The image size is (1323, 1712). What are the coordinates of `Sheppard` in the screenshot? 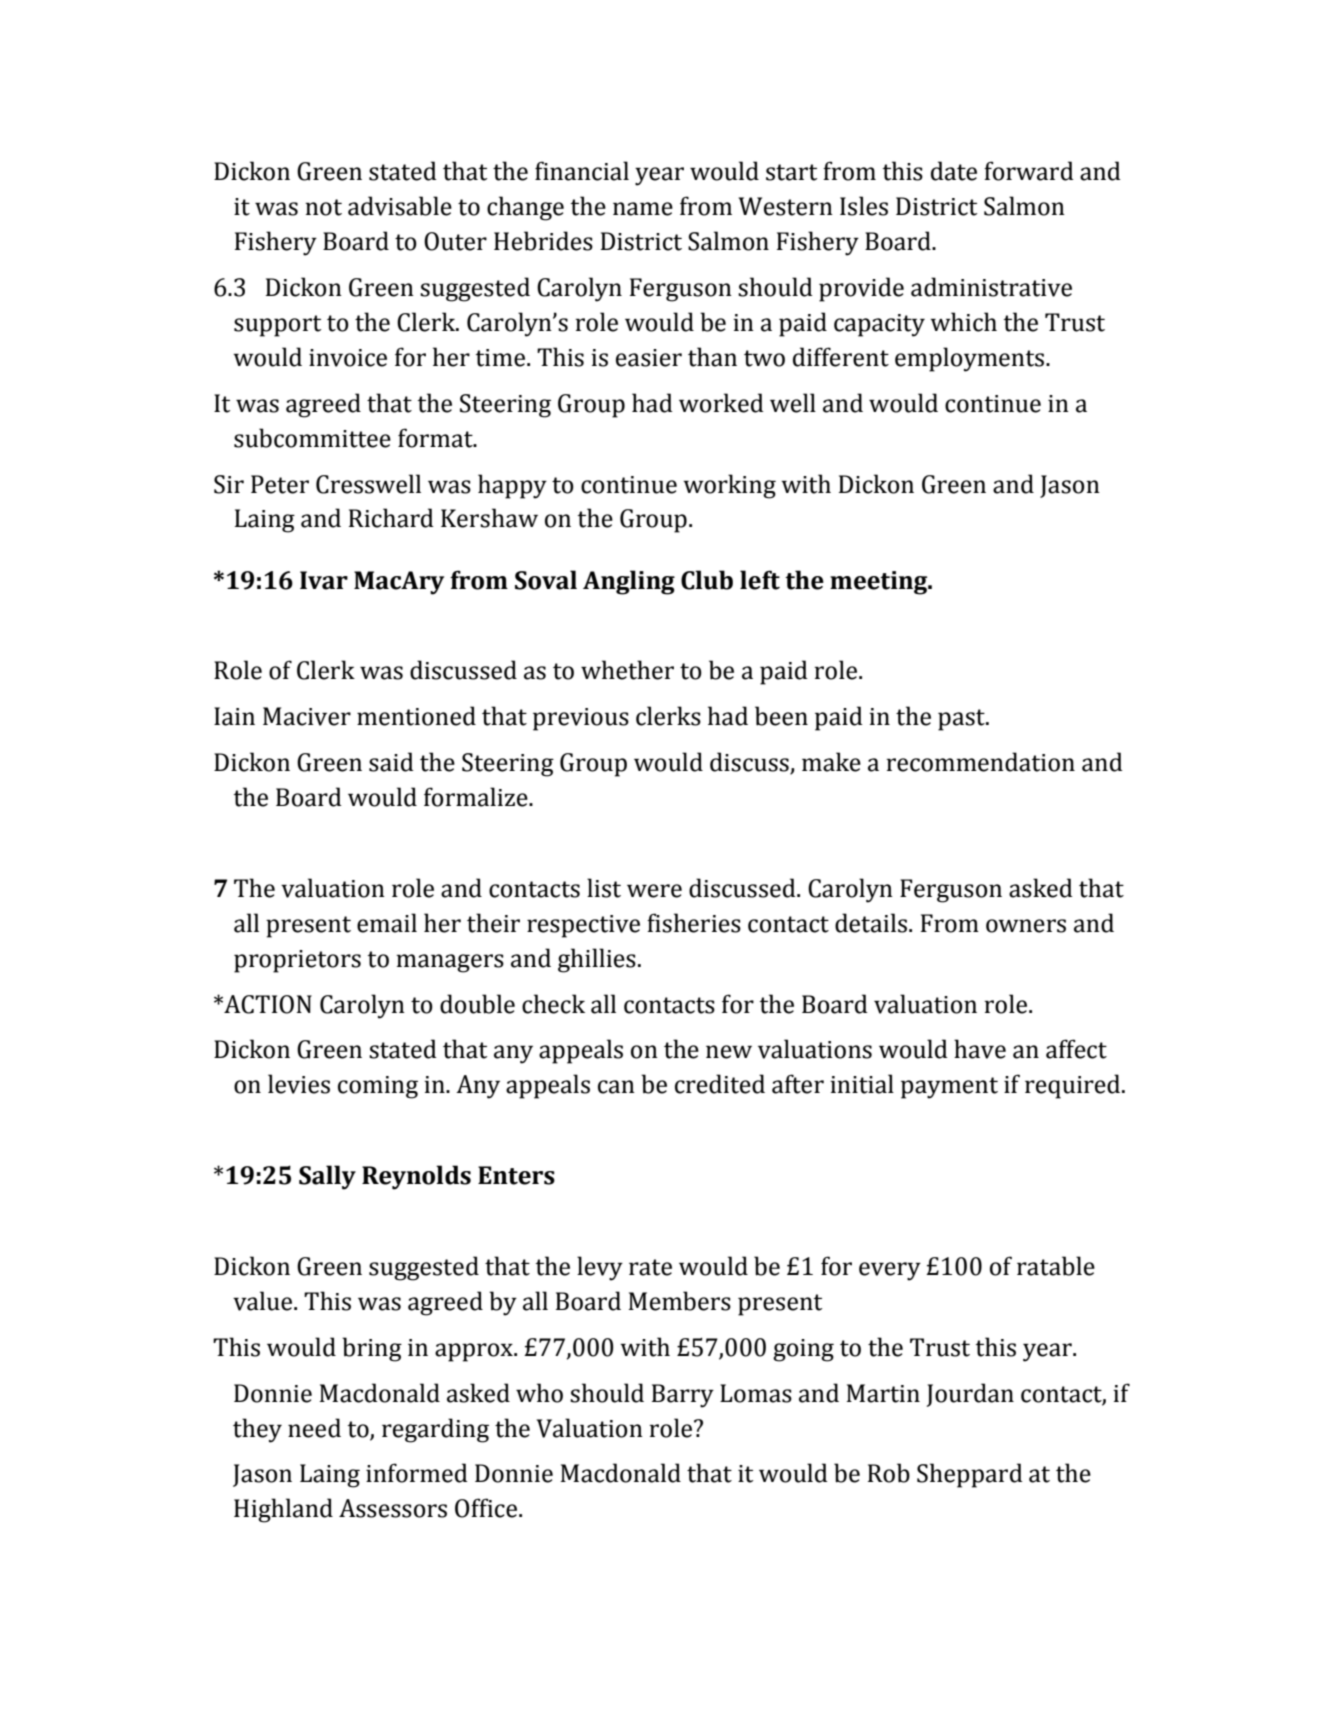 It's located at (970, 1475).
